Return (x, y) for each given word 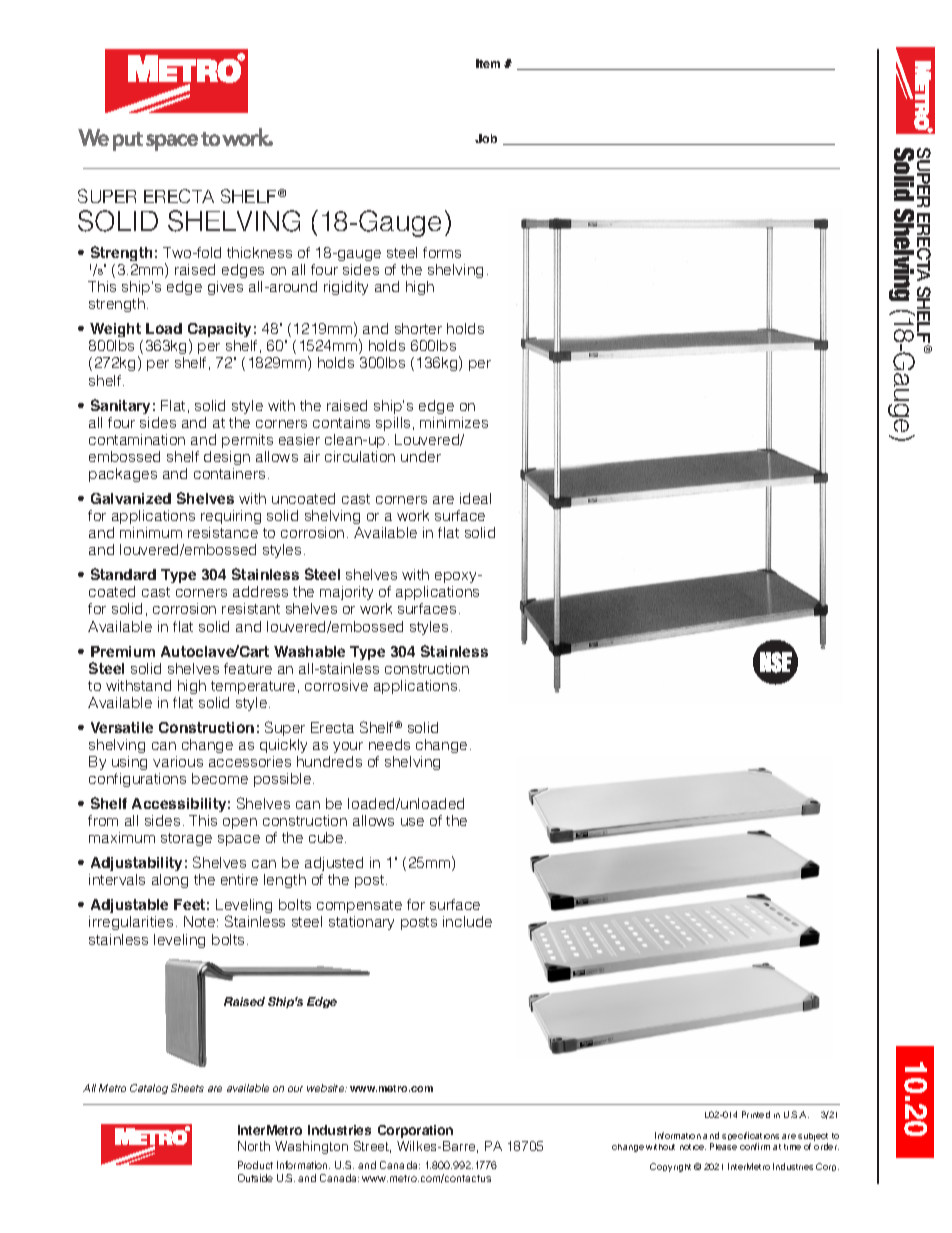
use (412, 822)
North (254, 1146)
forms (442, 252)
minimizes (454, 422)
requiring (231, 517)
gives (225, 288)
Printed (756, 1114)
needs (389, 744)
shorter (418, 328)
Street (372, 1147)
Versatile (122, 727)
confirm (755, 1146)
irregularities (131, 923)
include (467, 921)
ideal (475, 498)
